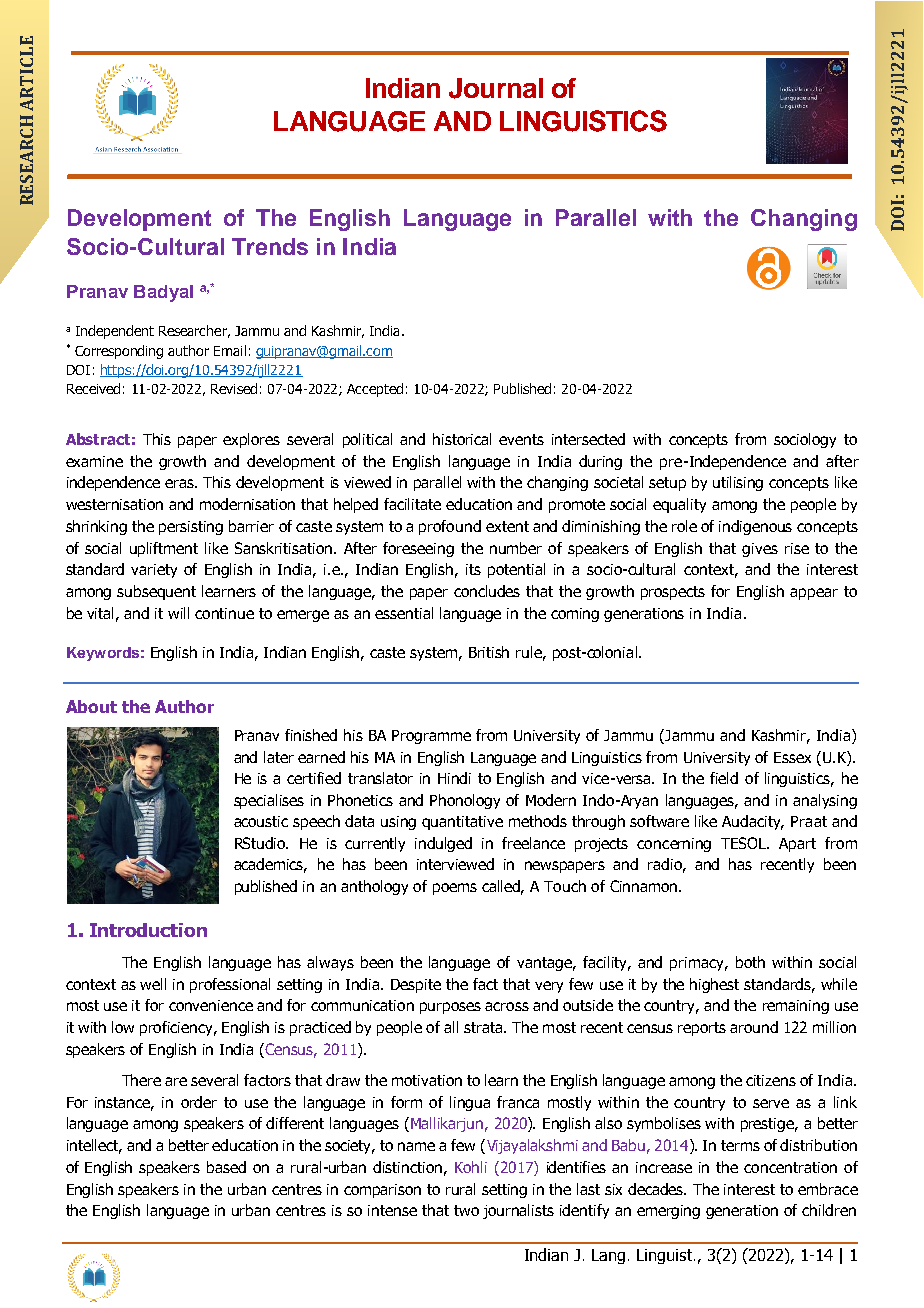  Describe the element at coordinates (792, 757) in the document. I see `Essex` at that location.
